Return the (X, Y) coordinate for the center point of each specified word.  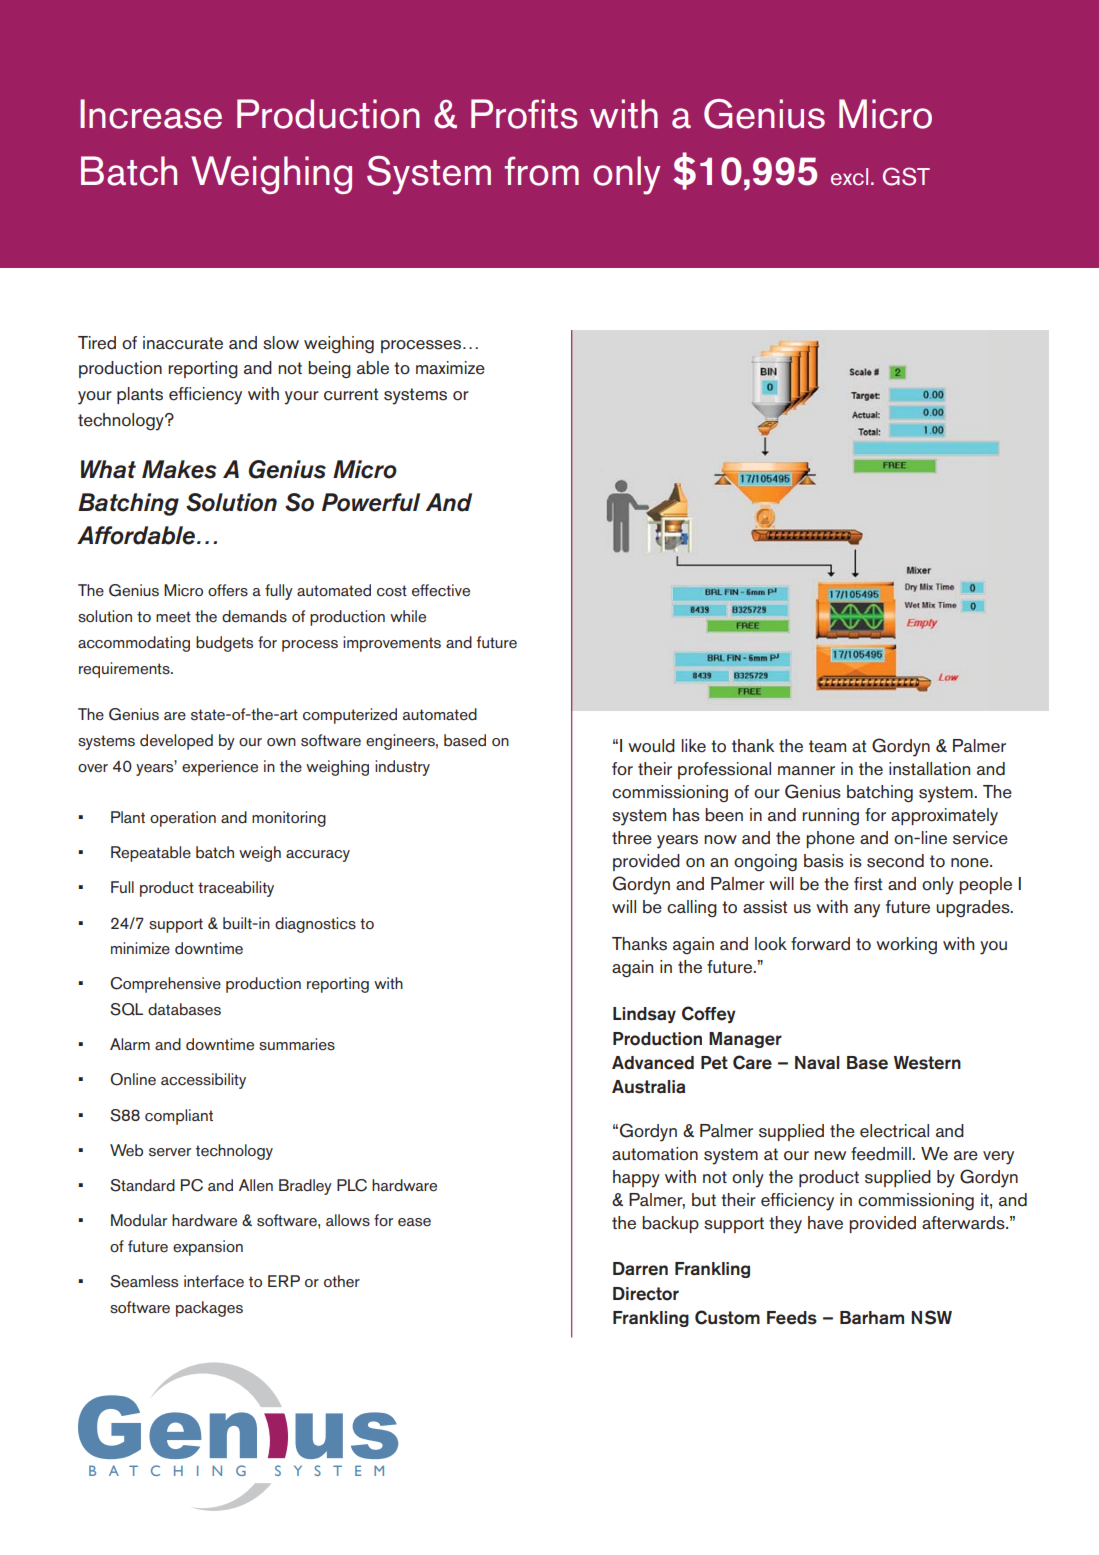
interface (214, 1281)
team (827, 746)
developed (176, 742)
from (541, 171)
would (651, 746)
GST (906, 176)
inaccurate (183, 343)
